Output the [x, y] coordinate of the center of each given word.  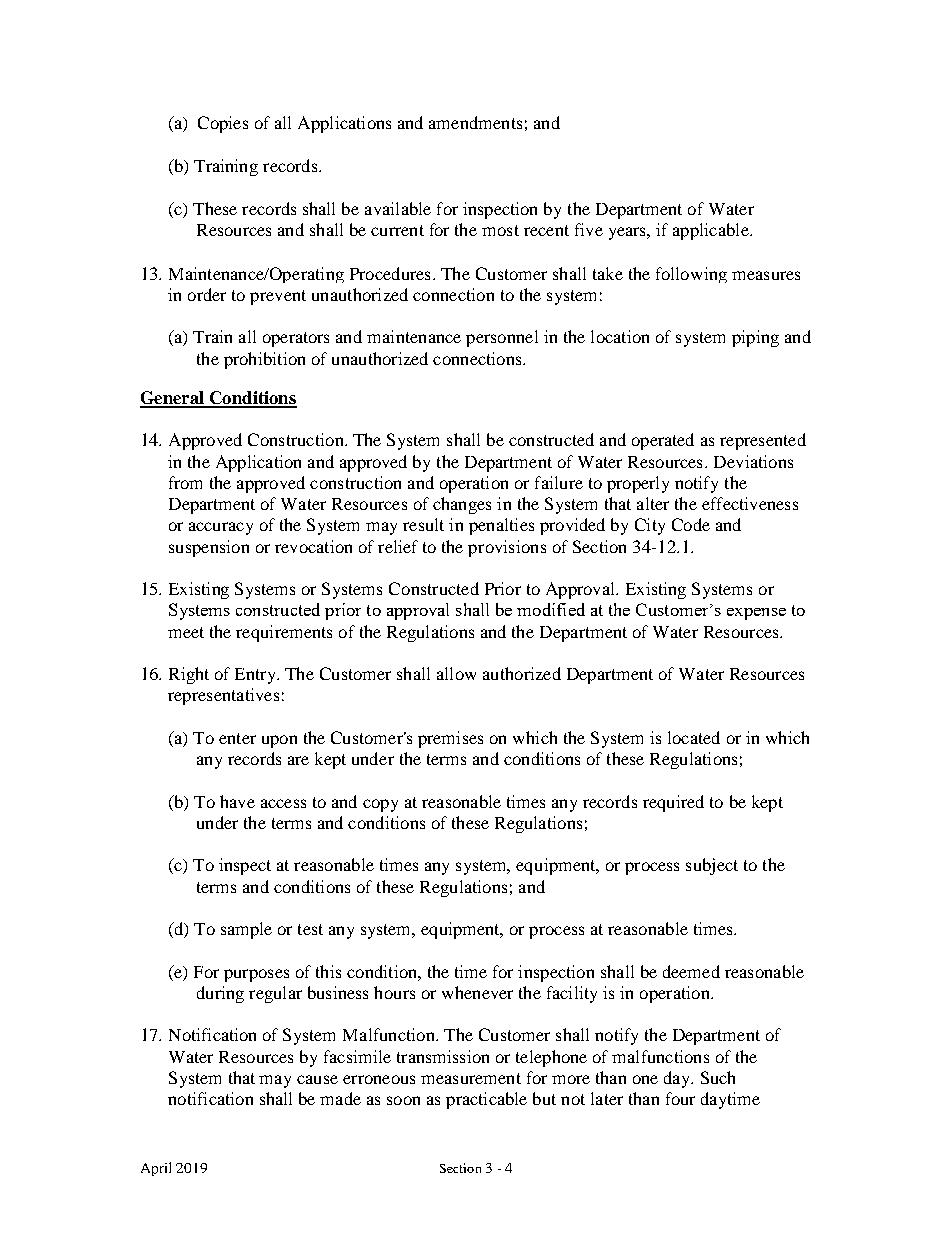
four [680, 1098]
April [156, 1169]
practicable [486, 1100]
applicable [712, 231]
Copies [223, 124]
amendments [475, 122]
